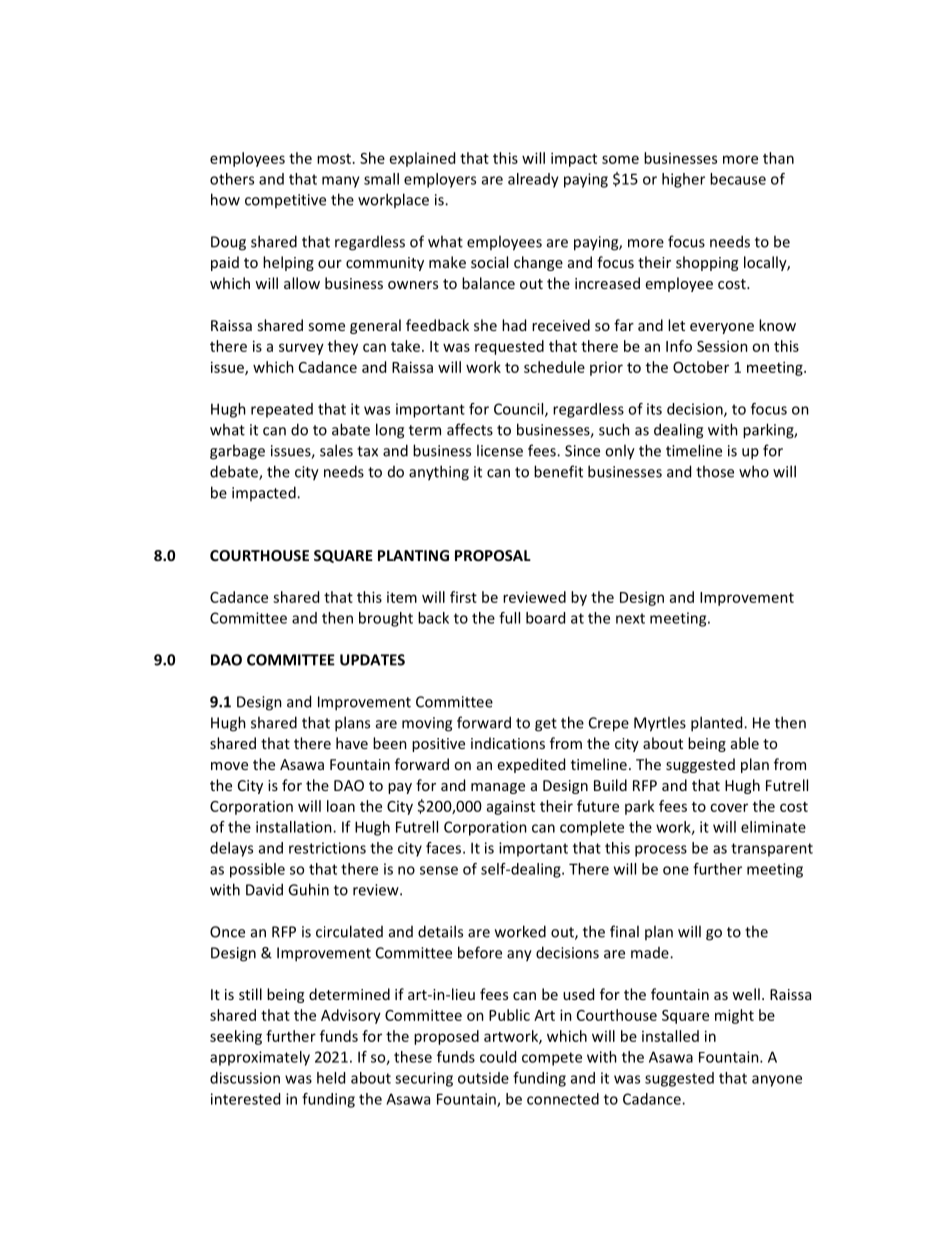  Describe the element at coordinates (630, 618) in the document. I see `next` at that location.
